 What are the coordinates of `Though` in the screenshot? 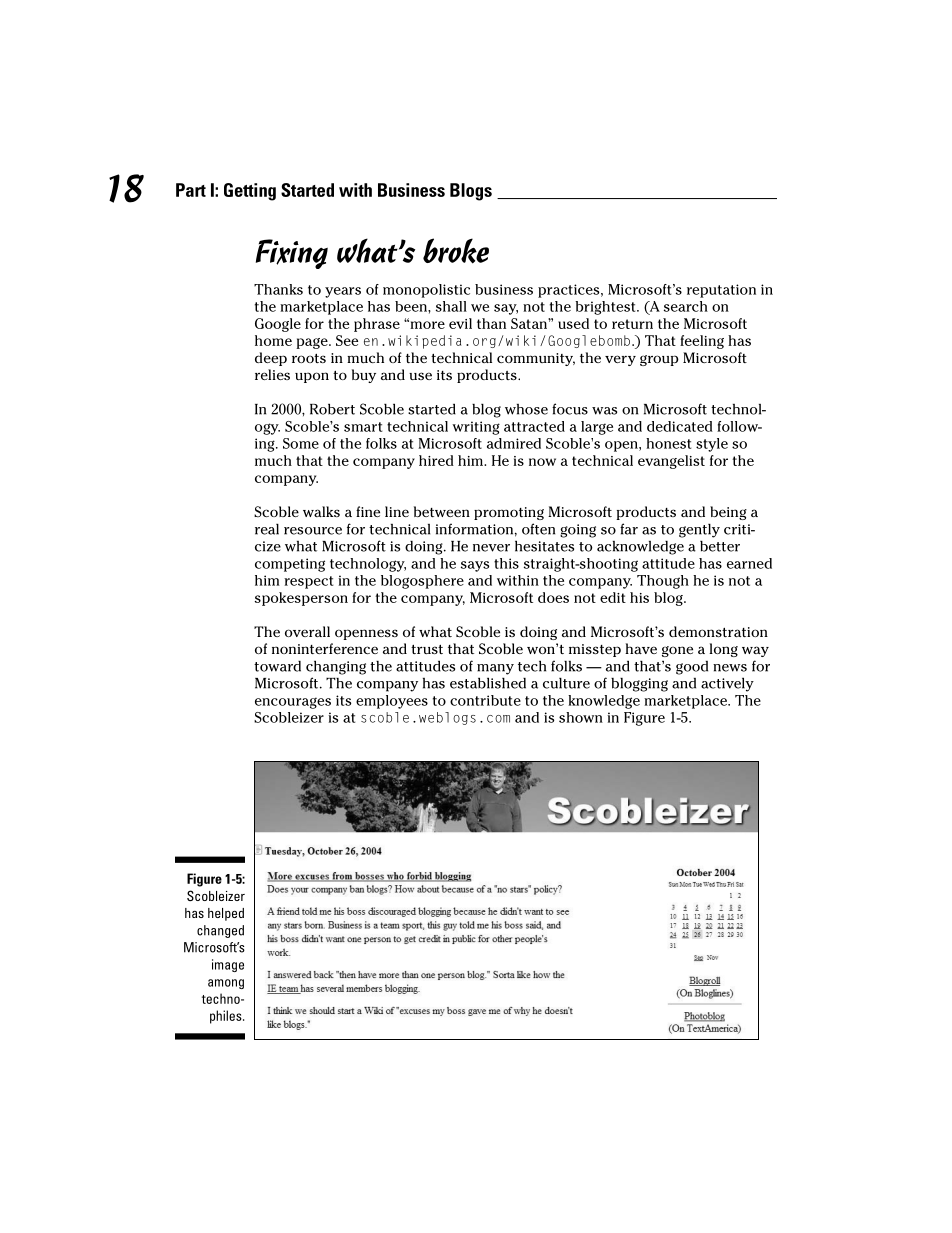 It's located at (663, 582).
